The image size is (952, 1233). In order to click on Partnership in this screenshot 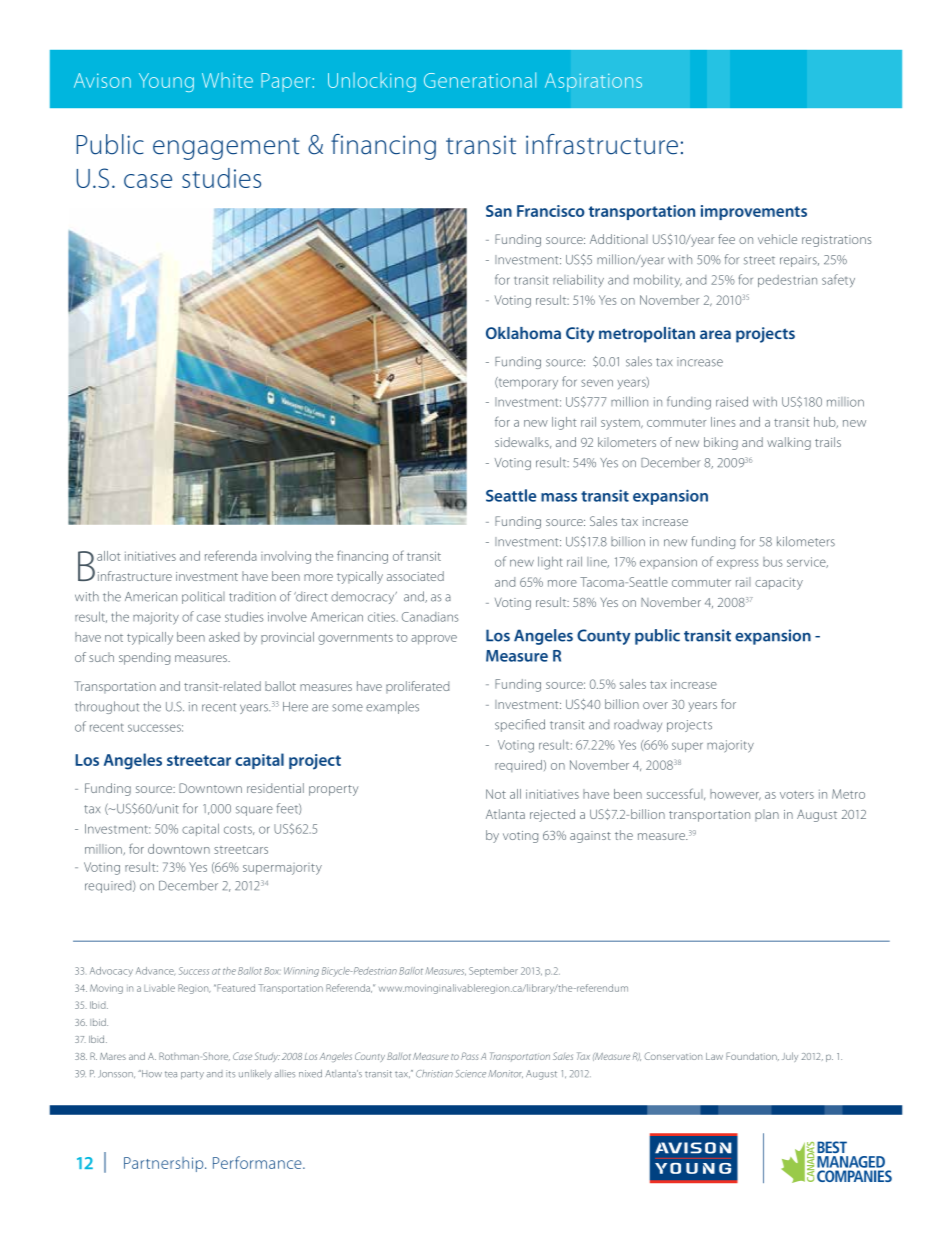, I will do `click(165, 1164)`.
